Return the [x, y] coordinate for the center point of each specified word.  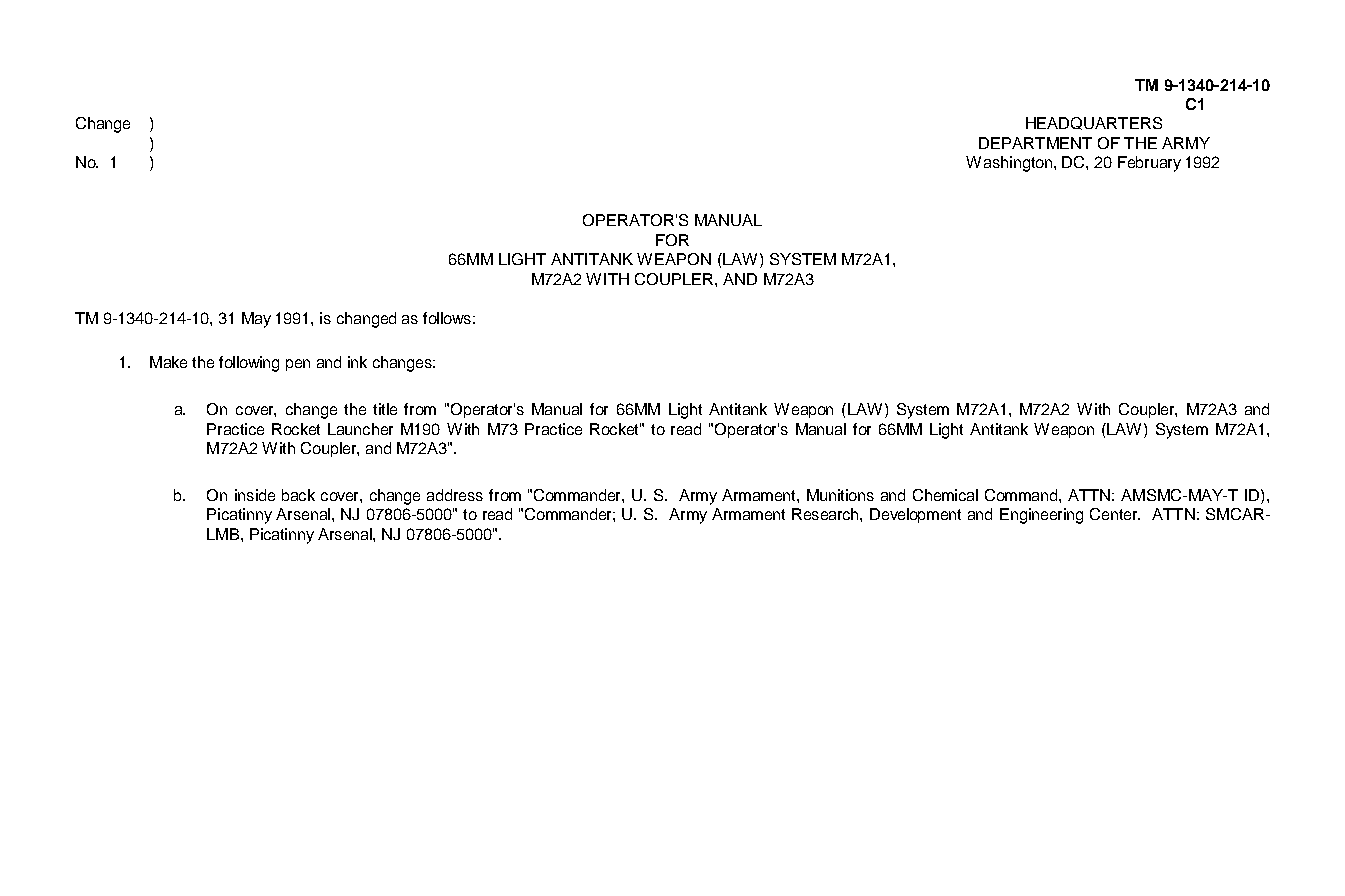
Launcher [360, 429]
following [249, 364]
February [1149, 164]
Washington [1009, 164]
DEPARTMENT [1035, 143]
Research [826, 514]
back [298, 495]
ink [357, 362]
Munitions [840, 495]
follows [447, 318]
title [385, 409]
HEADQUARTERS [1094, 123]
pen [298, 365]
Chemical [945, 495]
